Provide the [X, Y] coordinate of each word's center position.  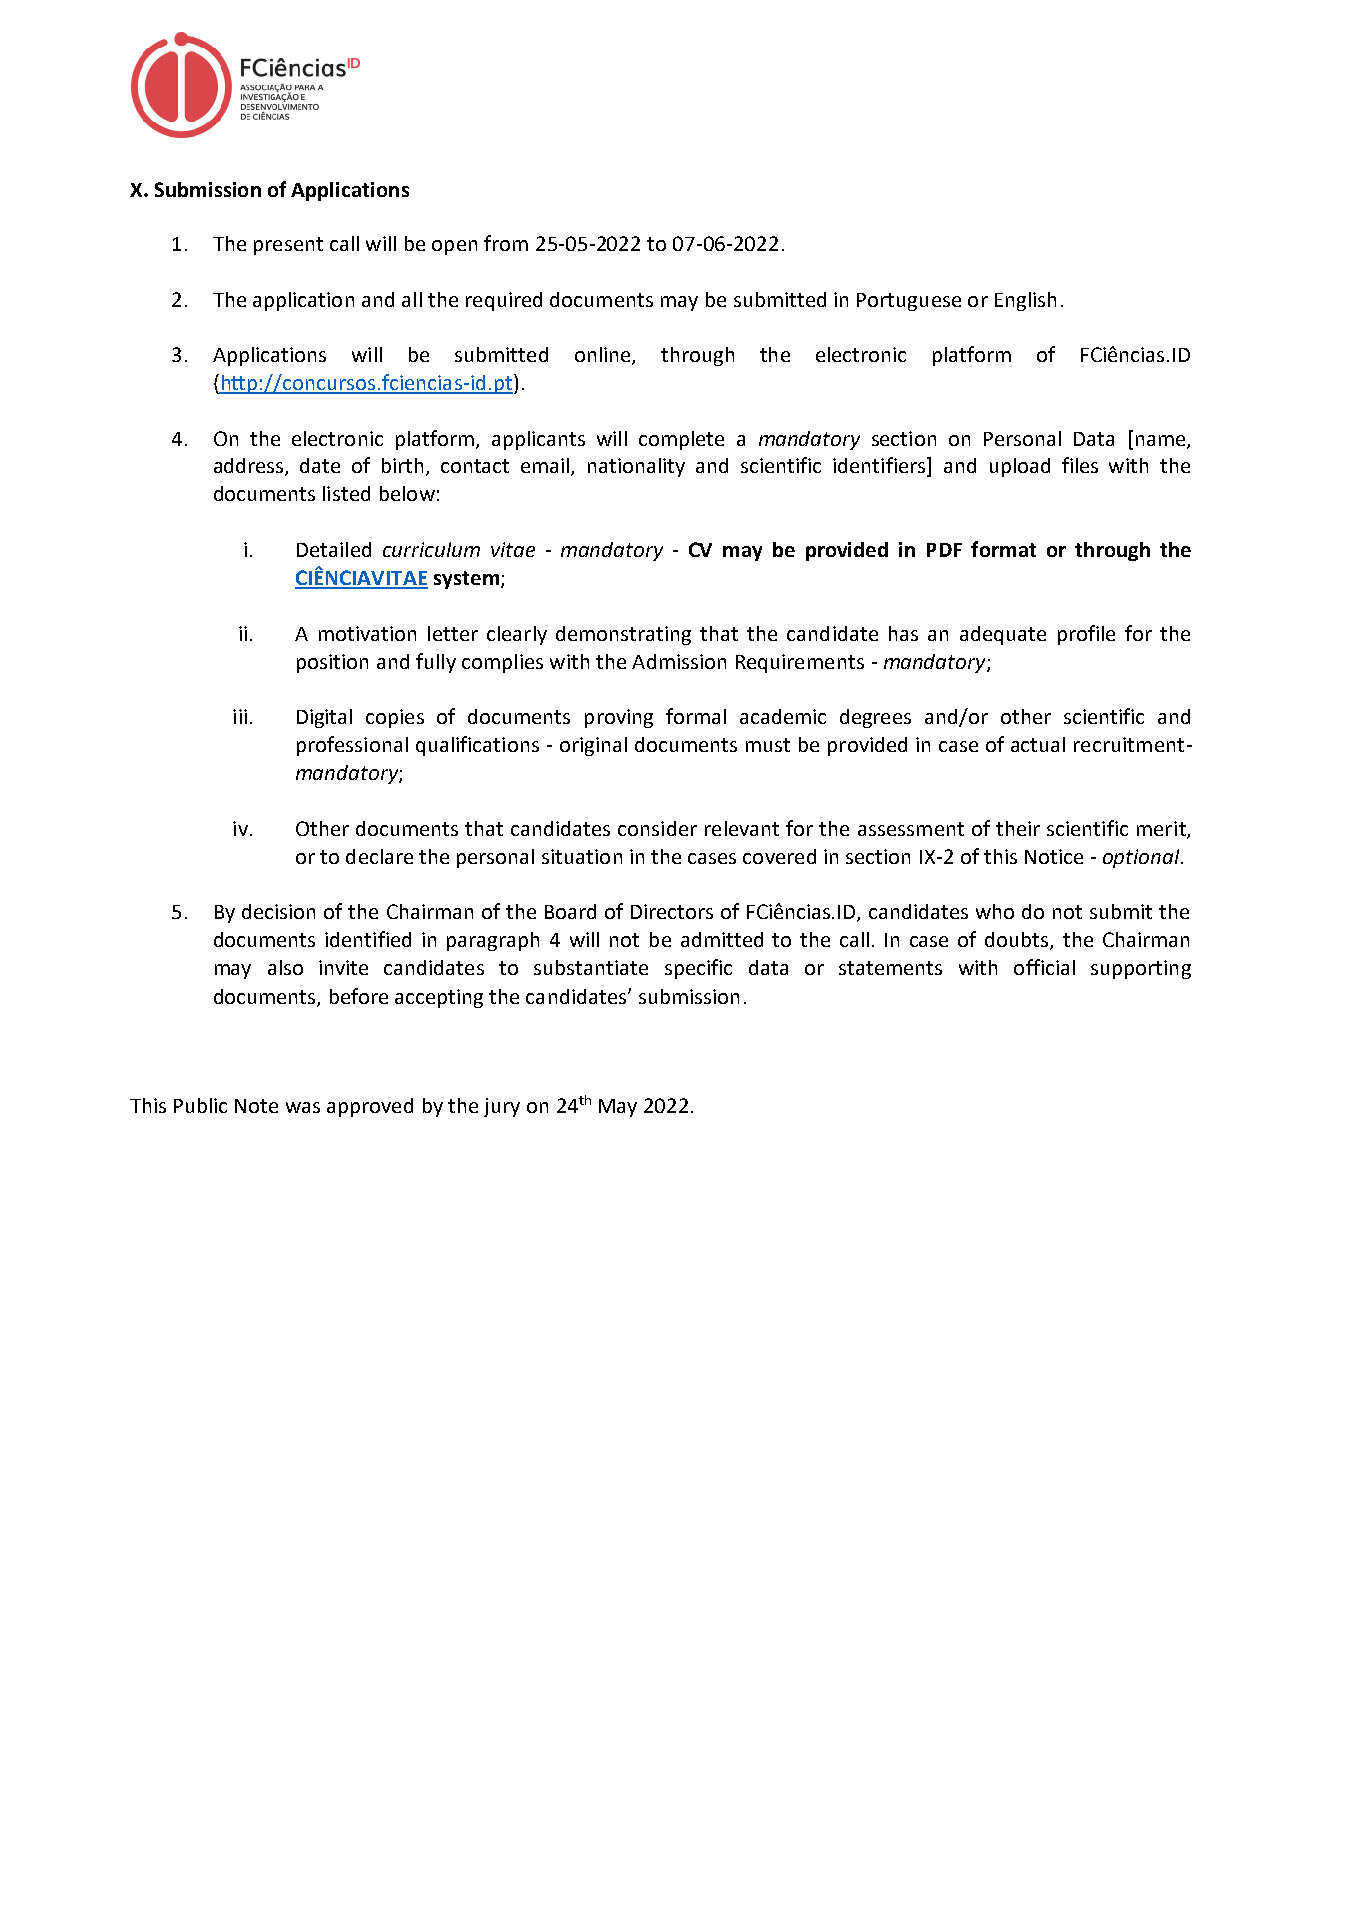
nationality [636, 467]
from [506, 243]
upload [1020, 467]
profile [1086, 635]
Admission [679, 661]
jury [502, 1107]
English [1025, 301]
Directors [672, 911]
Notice [1054, 856]
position [332, 663]
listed [346, 493]
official [1044, 967]
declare [379, 856]
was [303, 1107]
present [288, 246]
